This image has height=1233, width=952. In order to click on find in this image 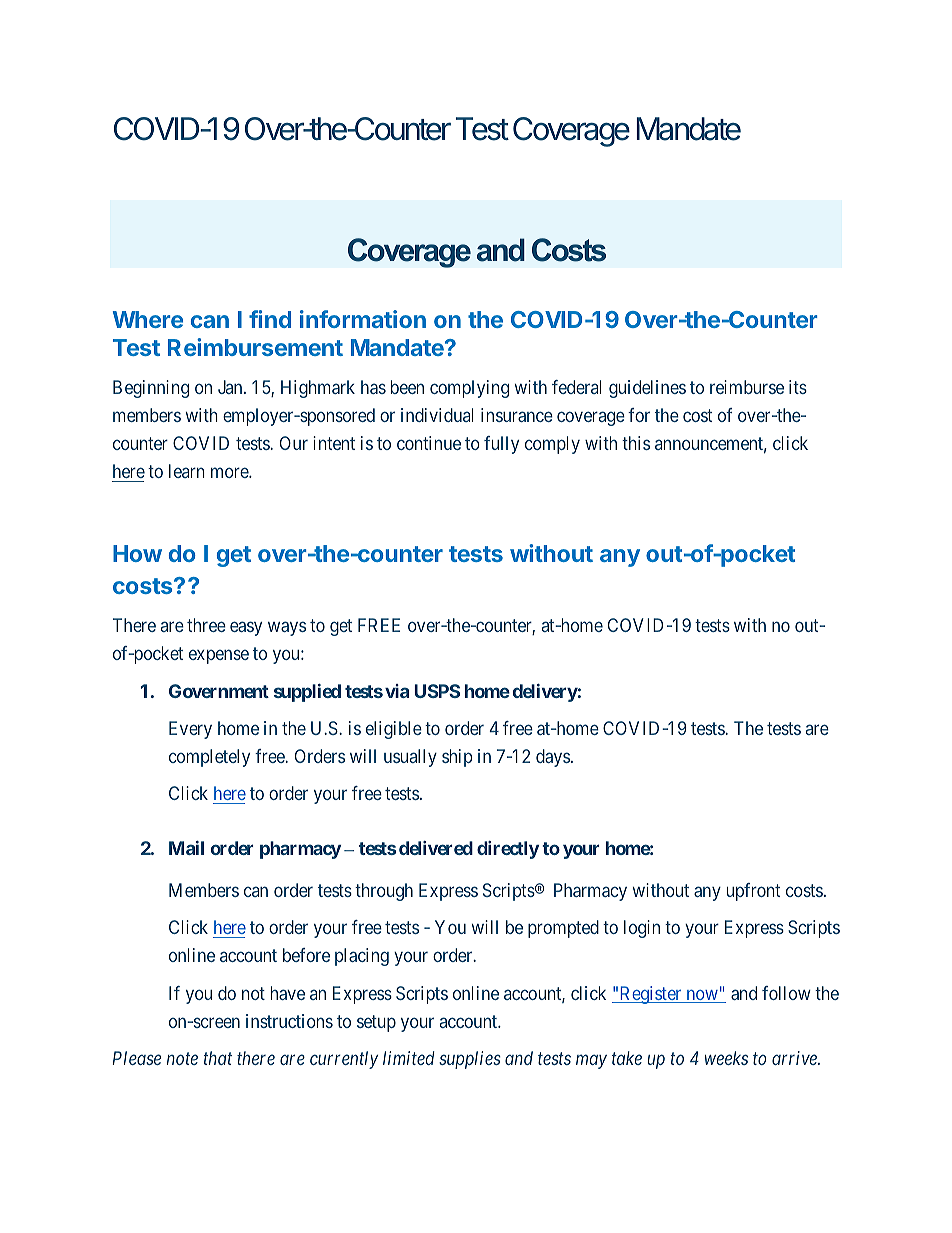, I will do `click(270, 319)`.
